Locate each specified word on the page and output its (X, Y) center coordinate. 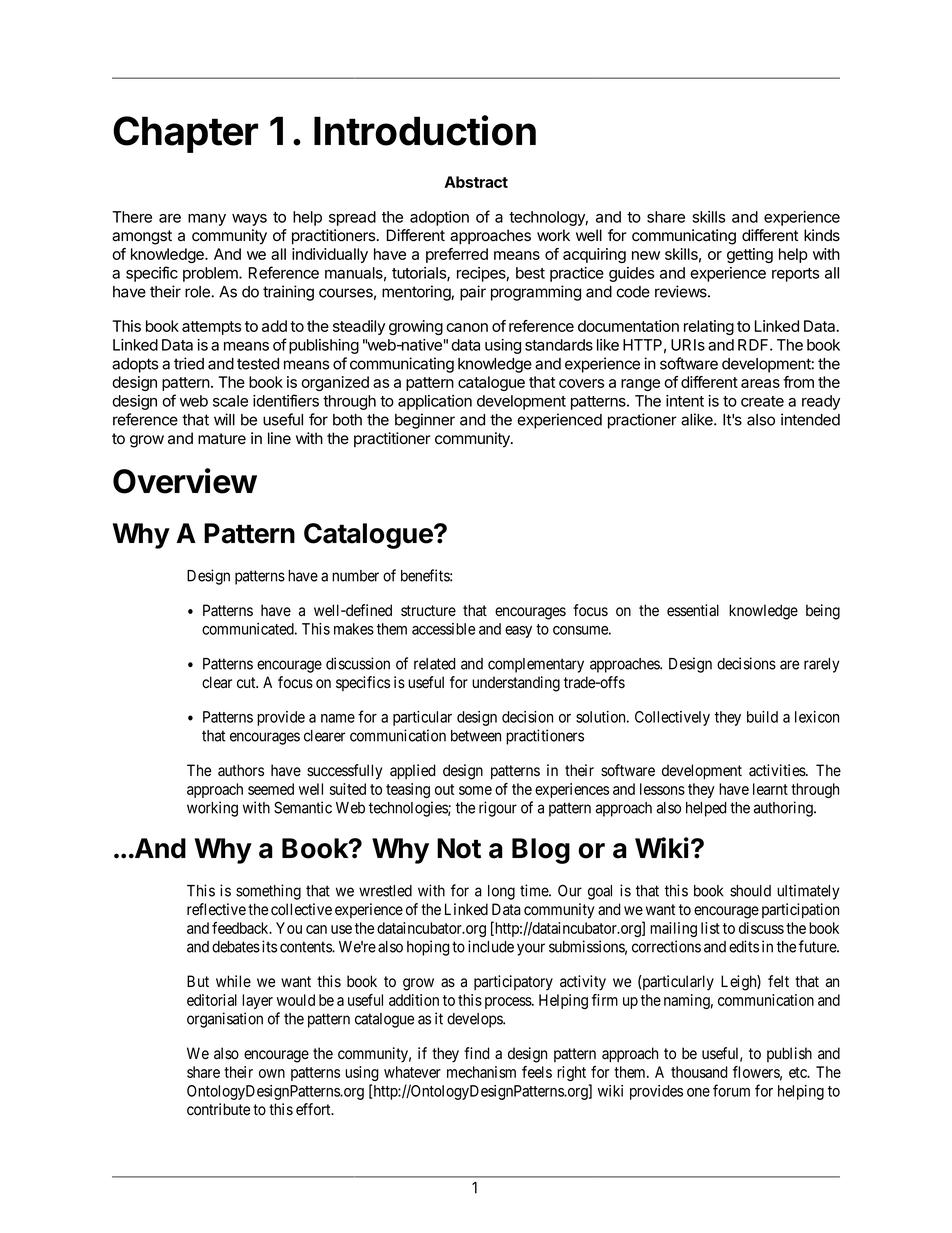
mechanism (481, 1072)
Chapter (185, 134)
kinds (822, 235)
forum (731, 1090)
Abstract (476, 182)
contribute (218, 1109)
